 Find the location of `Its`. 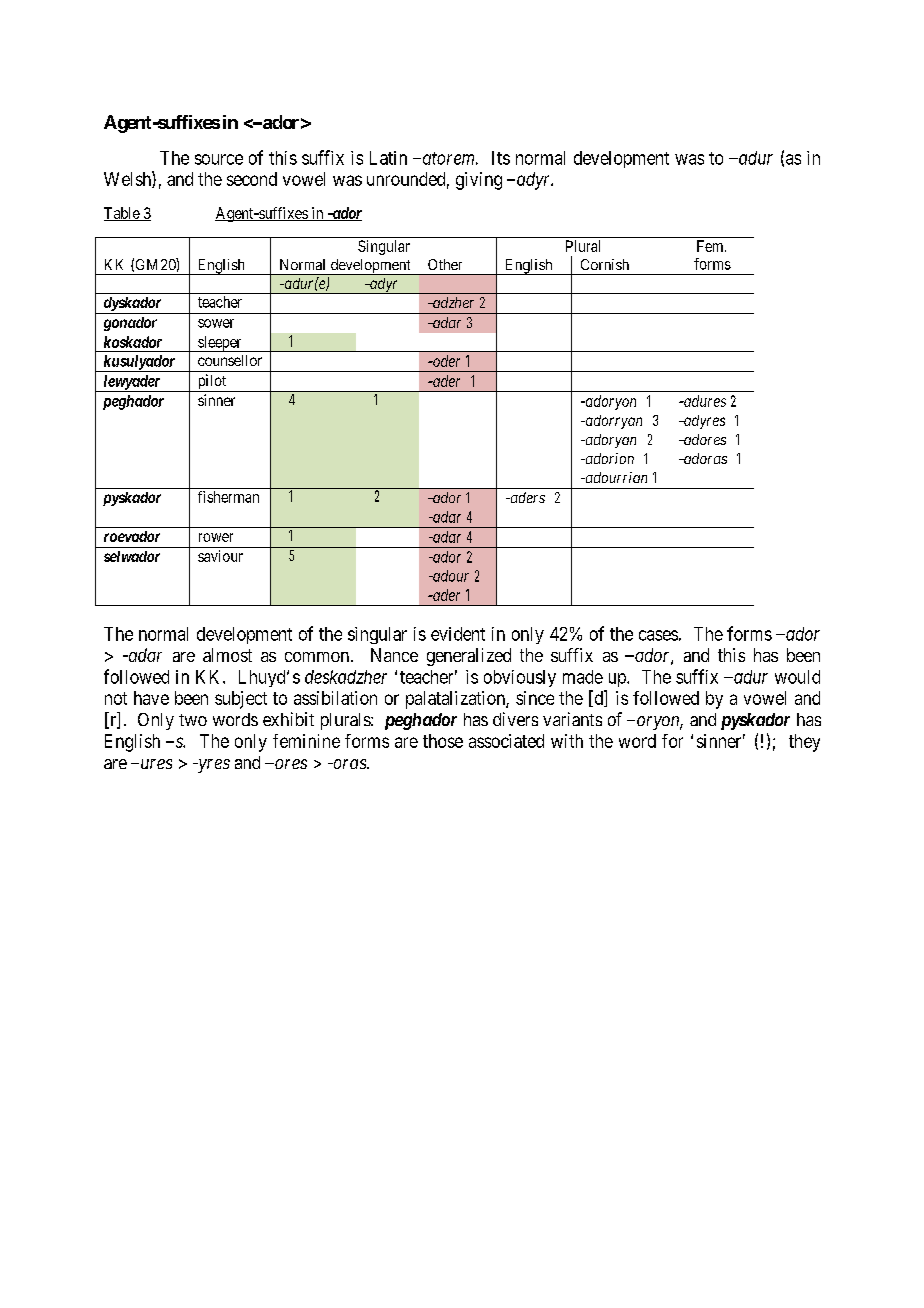

Its is located at coordinates (501, 158).
